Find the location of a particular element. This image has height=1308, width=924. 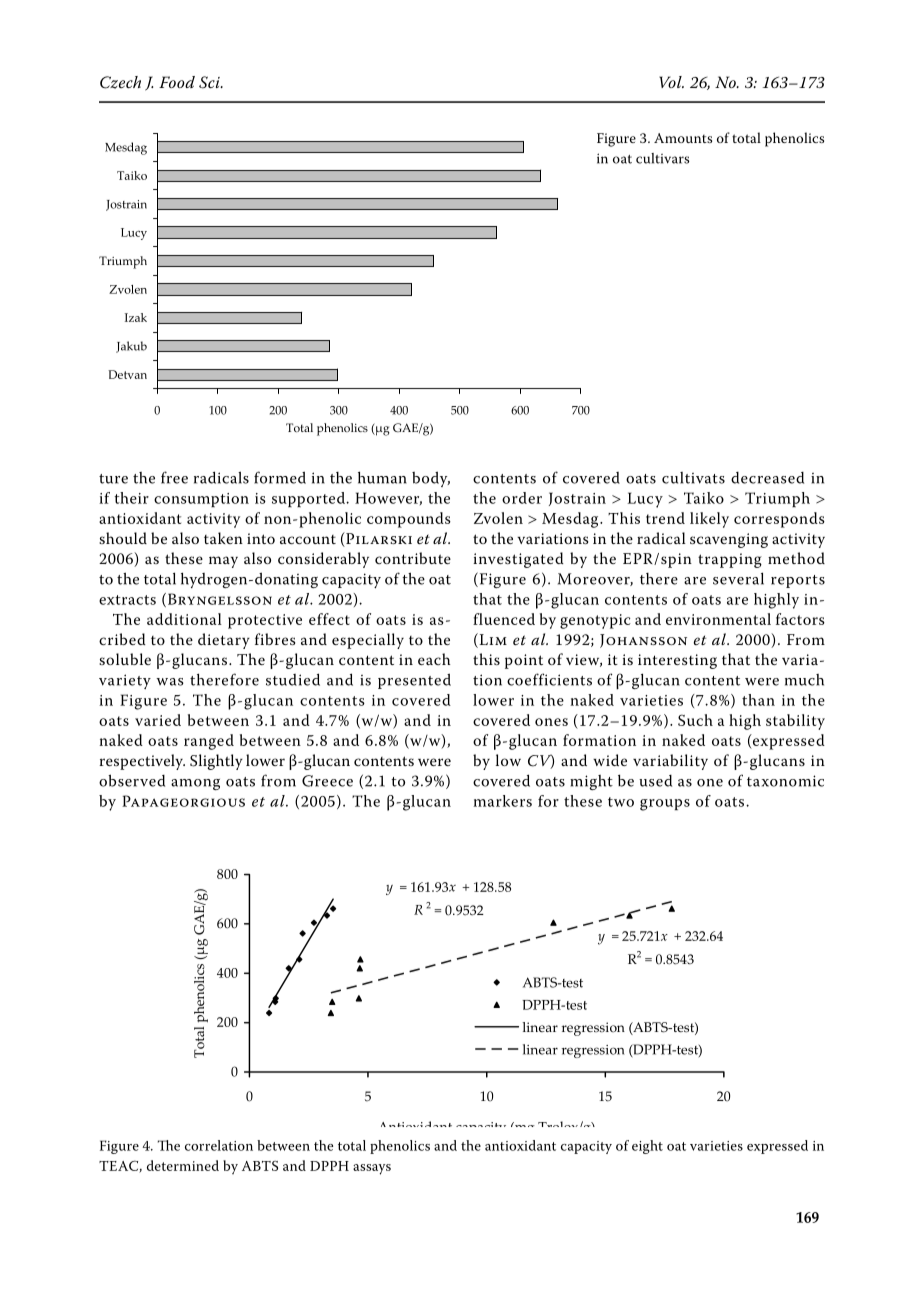

assays is located at coordinates (372, 1169).
